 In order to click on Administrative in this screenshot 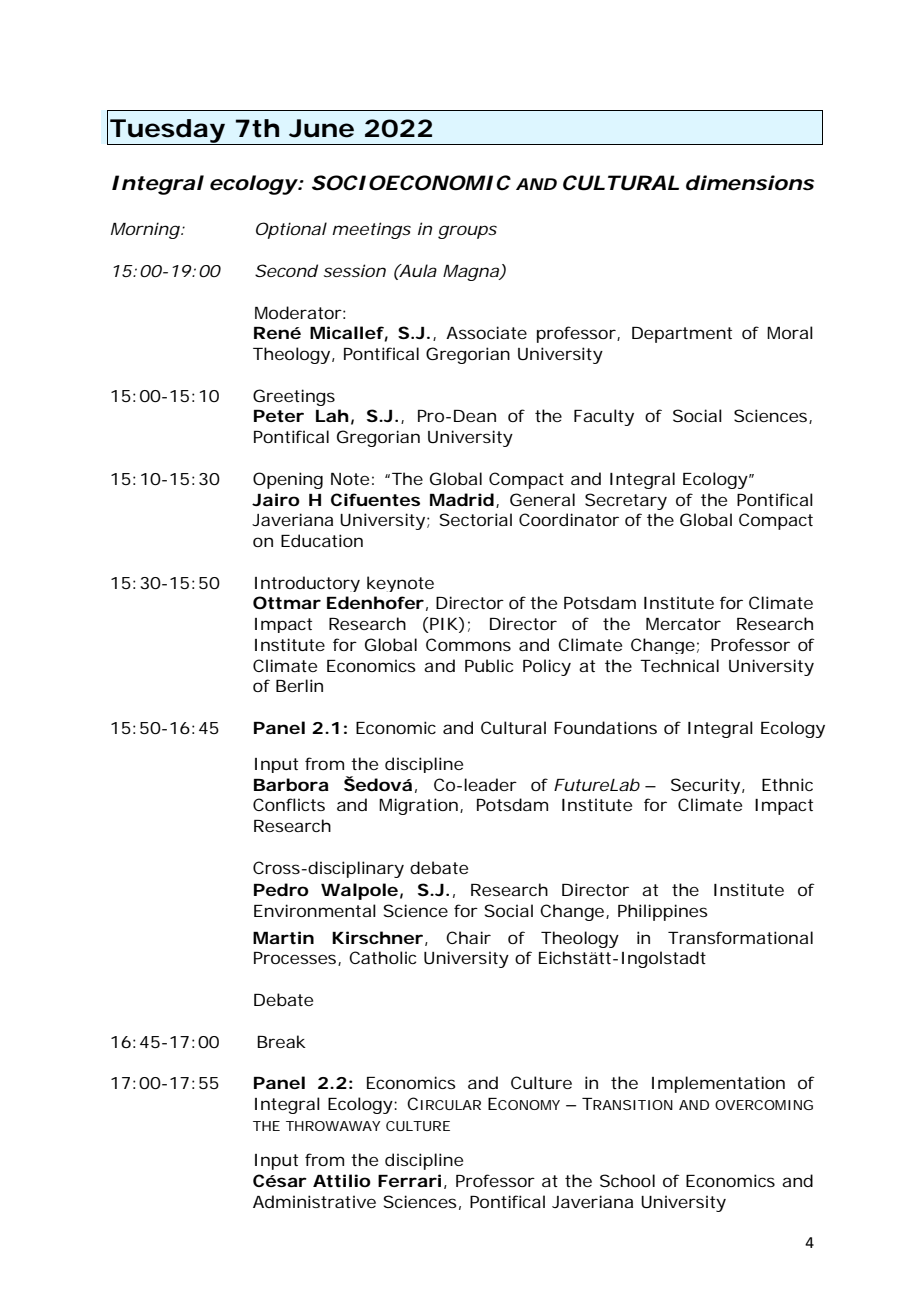, I will do `click(314, 1201)`.
